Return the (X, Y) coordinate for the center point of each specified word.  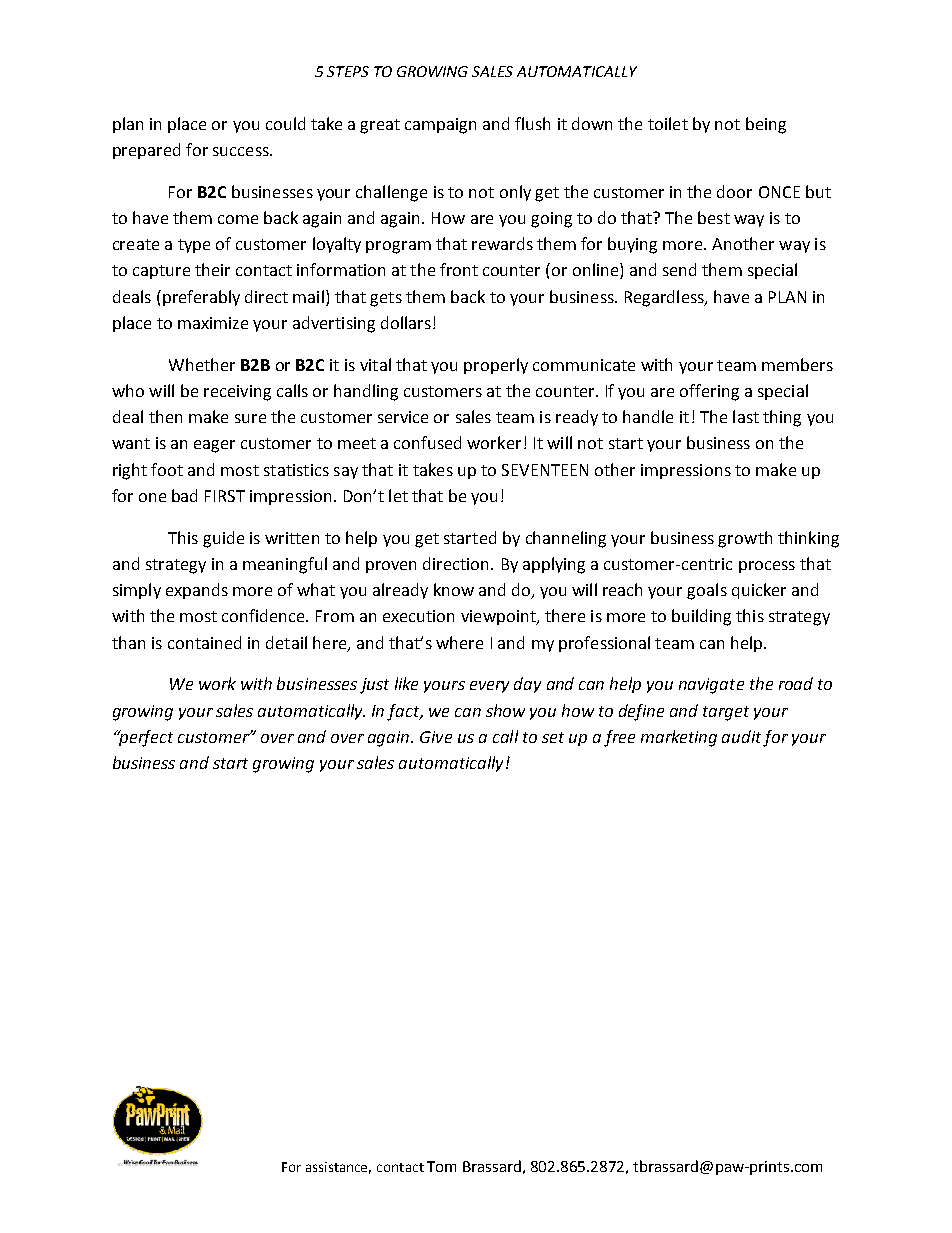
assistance (338, 1168)
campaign (440, 126)
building (701, 617)
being (766, 125)
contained (204, 642)
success (242, 151)
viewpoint (499, 617)
